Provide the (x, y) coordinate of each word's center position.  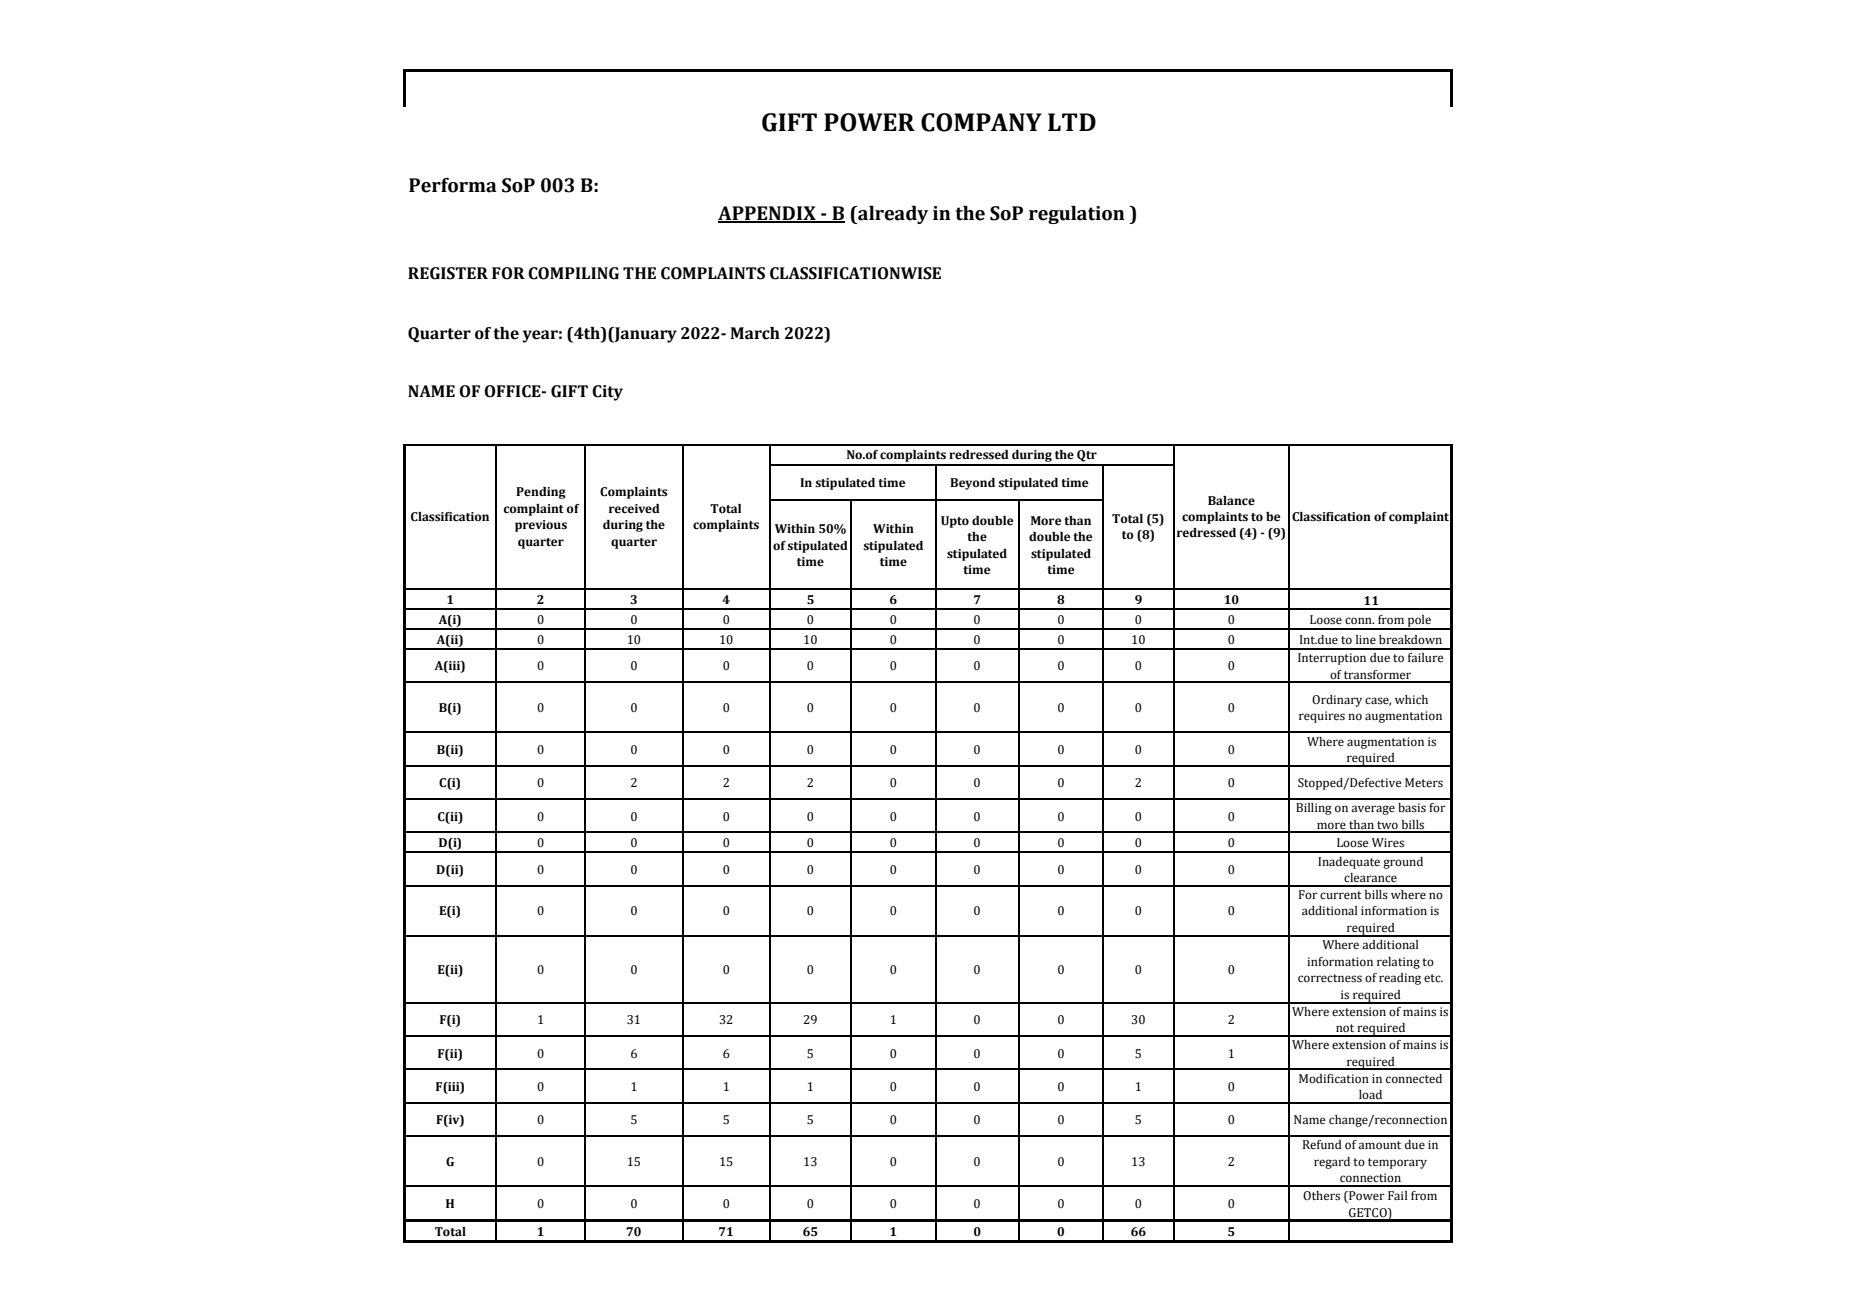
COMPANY (981, 122)
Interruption (1332, 659)
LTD (1072, 122)
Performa (453, 185)
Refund (1322, 1144)
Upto (955, 522)
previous (541, 526)
